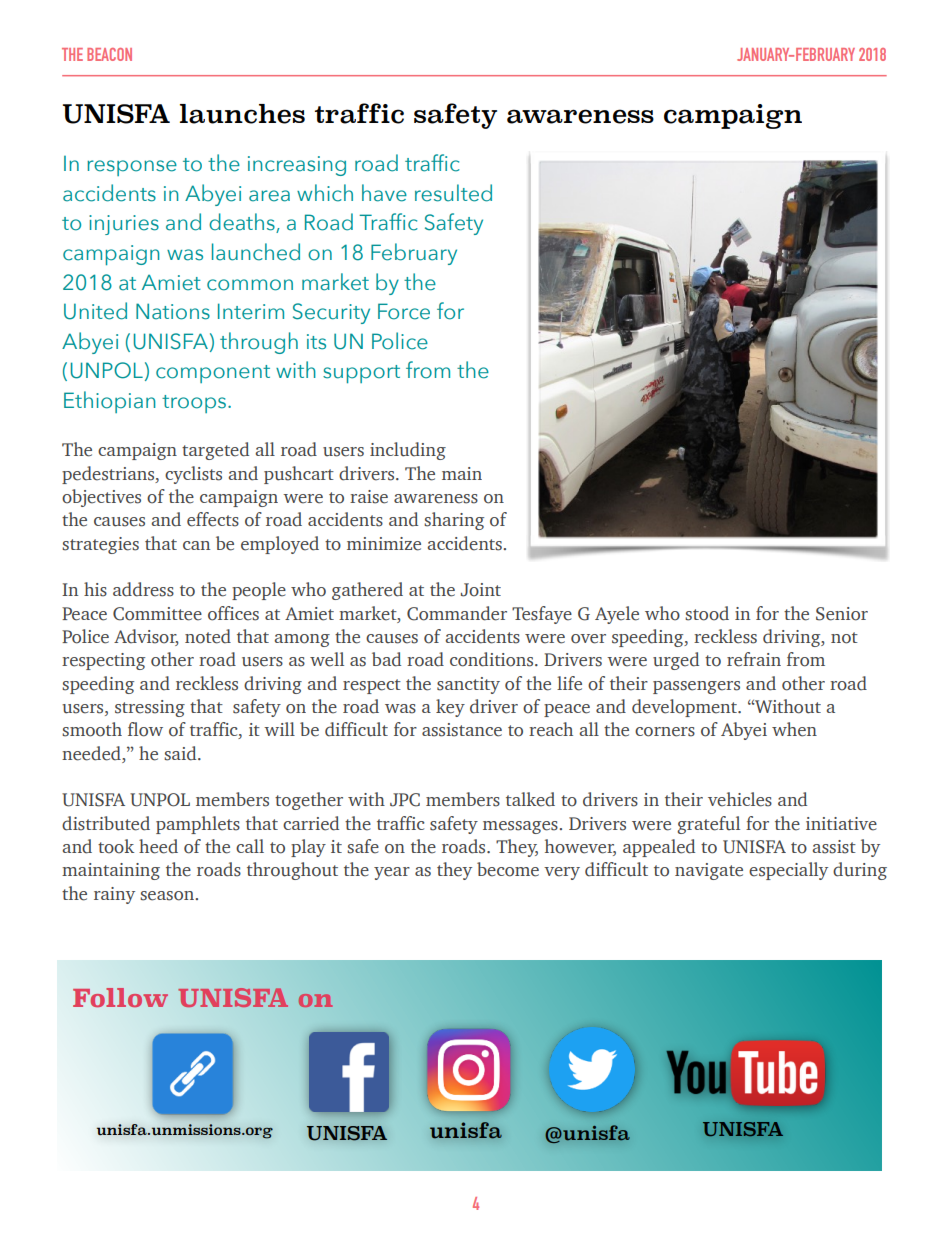 The width and height of the image is (952, 1233). What do you see at coordinates (453, 193) in the image?
I see `resulted` at bounding box center [453, 193].
